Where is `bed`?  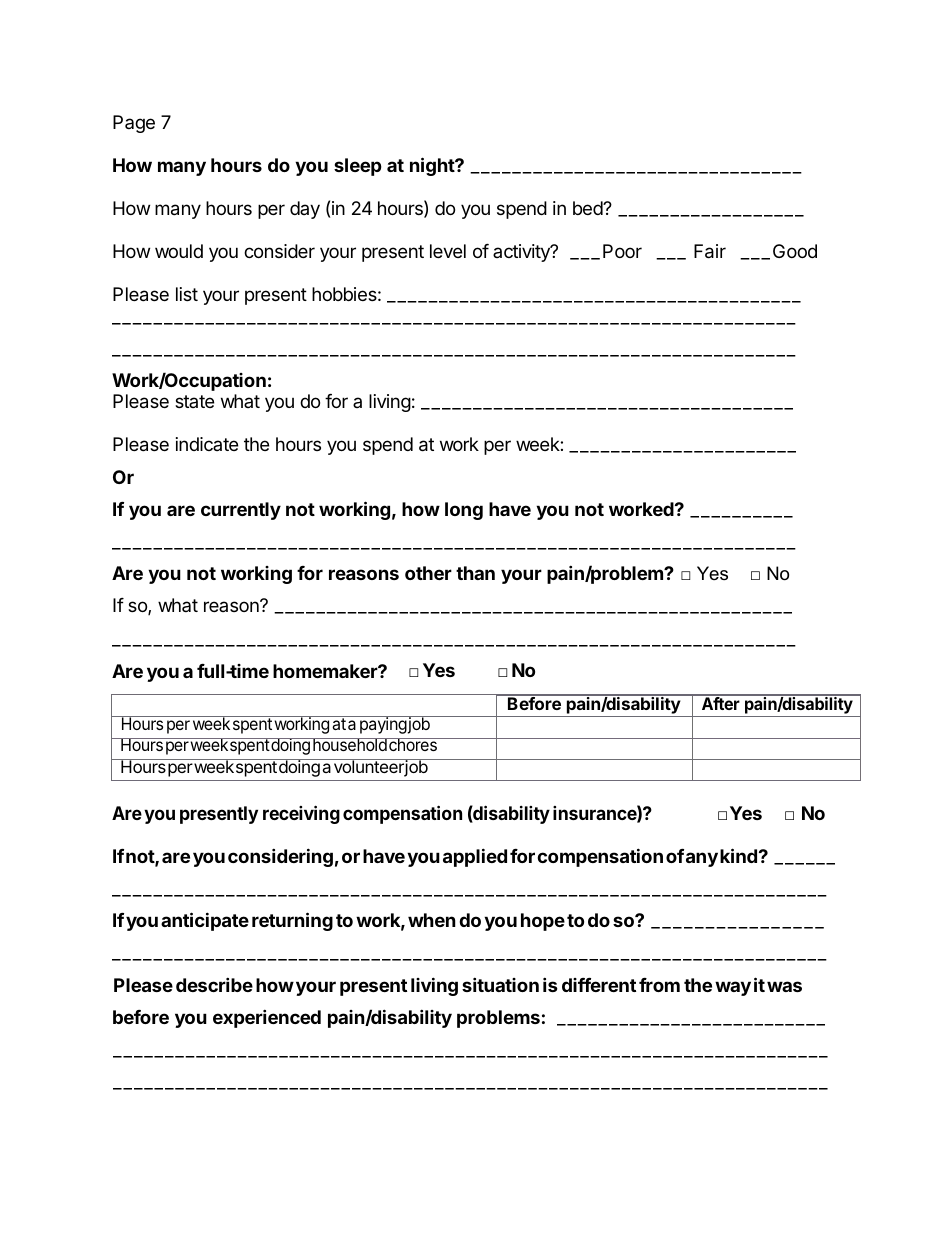 bed is located at coordinates (588, 208).
